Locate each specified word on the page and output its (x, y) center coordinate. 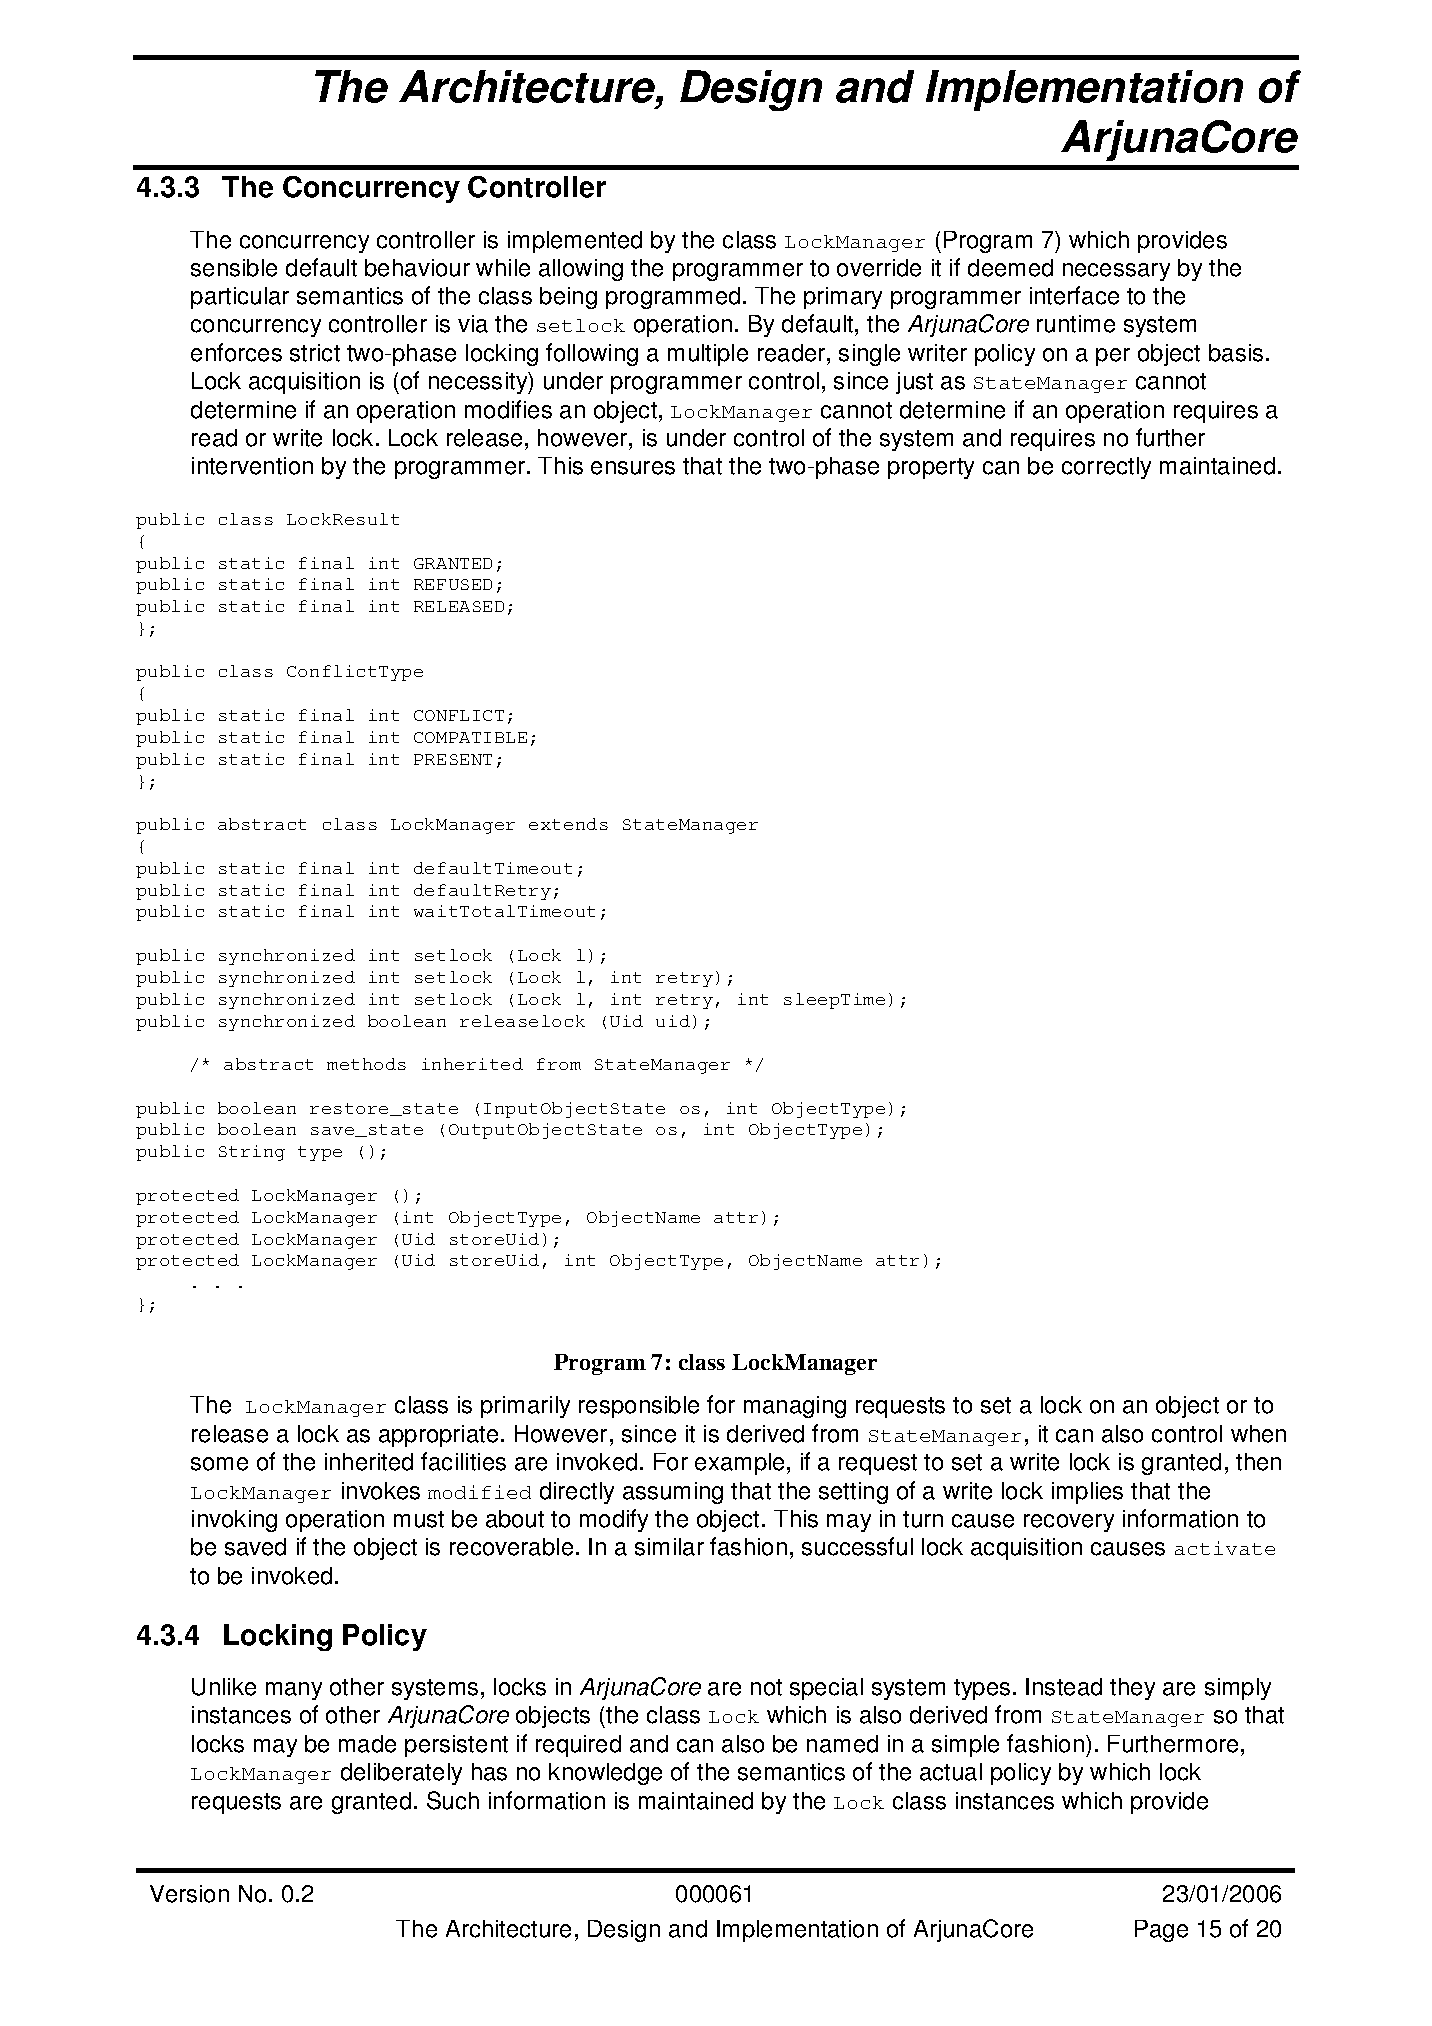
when (1258, 1434)
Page (1161, 1931)
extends (568, 824)
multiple (708, 355)
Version (189, 1894)
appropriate (438, 1436)
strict (315, 353)
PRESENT (453, 759)
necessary (1116, 272)
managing (795, 1407)
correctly (1106, 468)
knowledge (605, 1774)
